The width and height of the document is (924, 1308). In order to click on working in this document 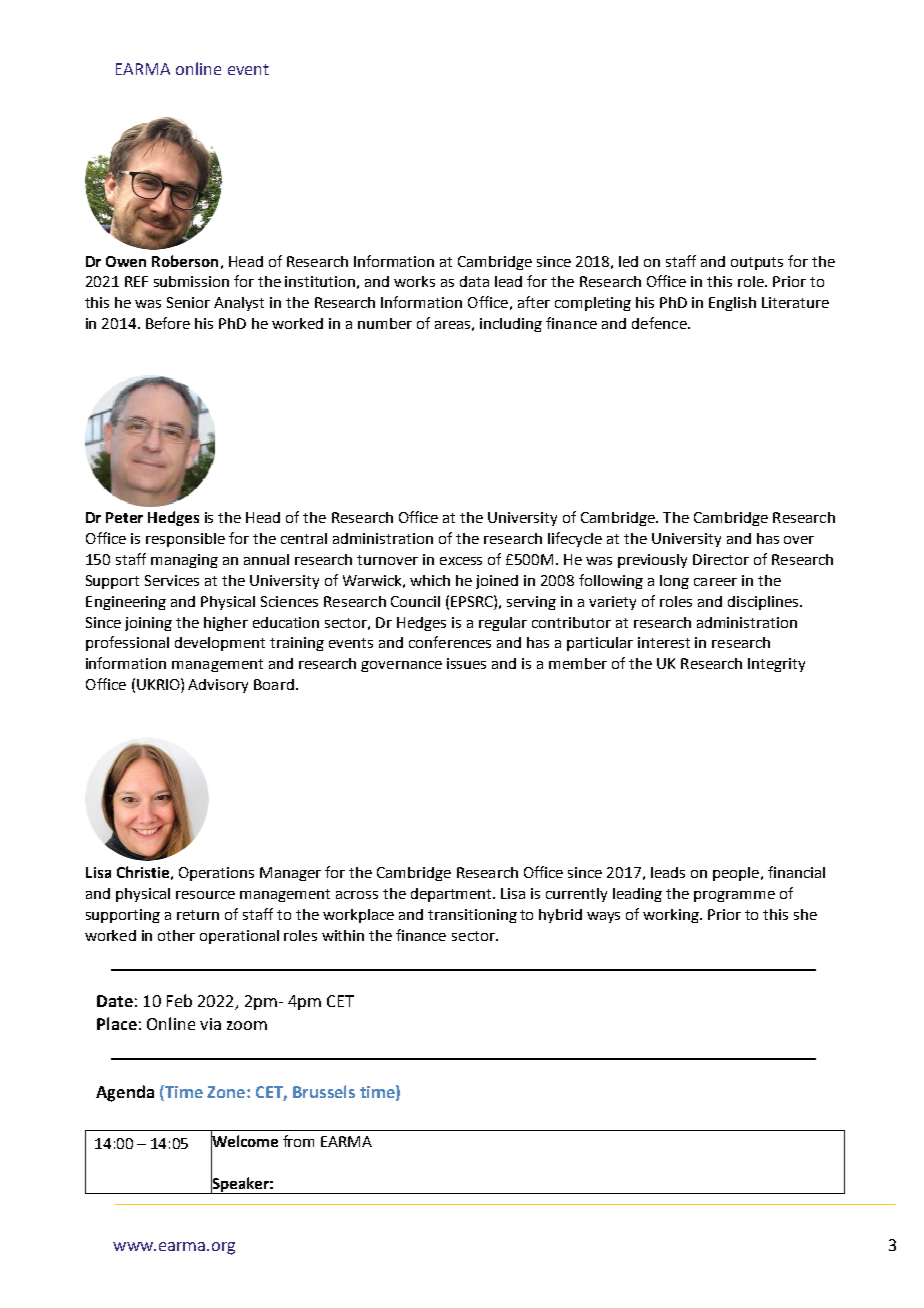, I will do `click(672, 916)`.
